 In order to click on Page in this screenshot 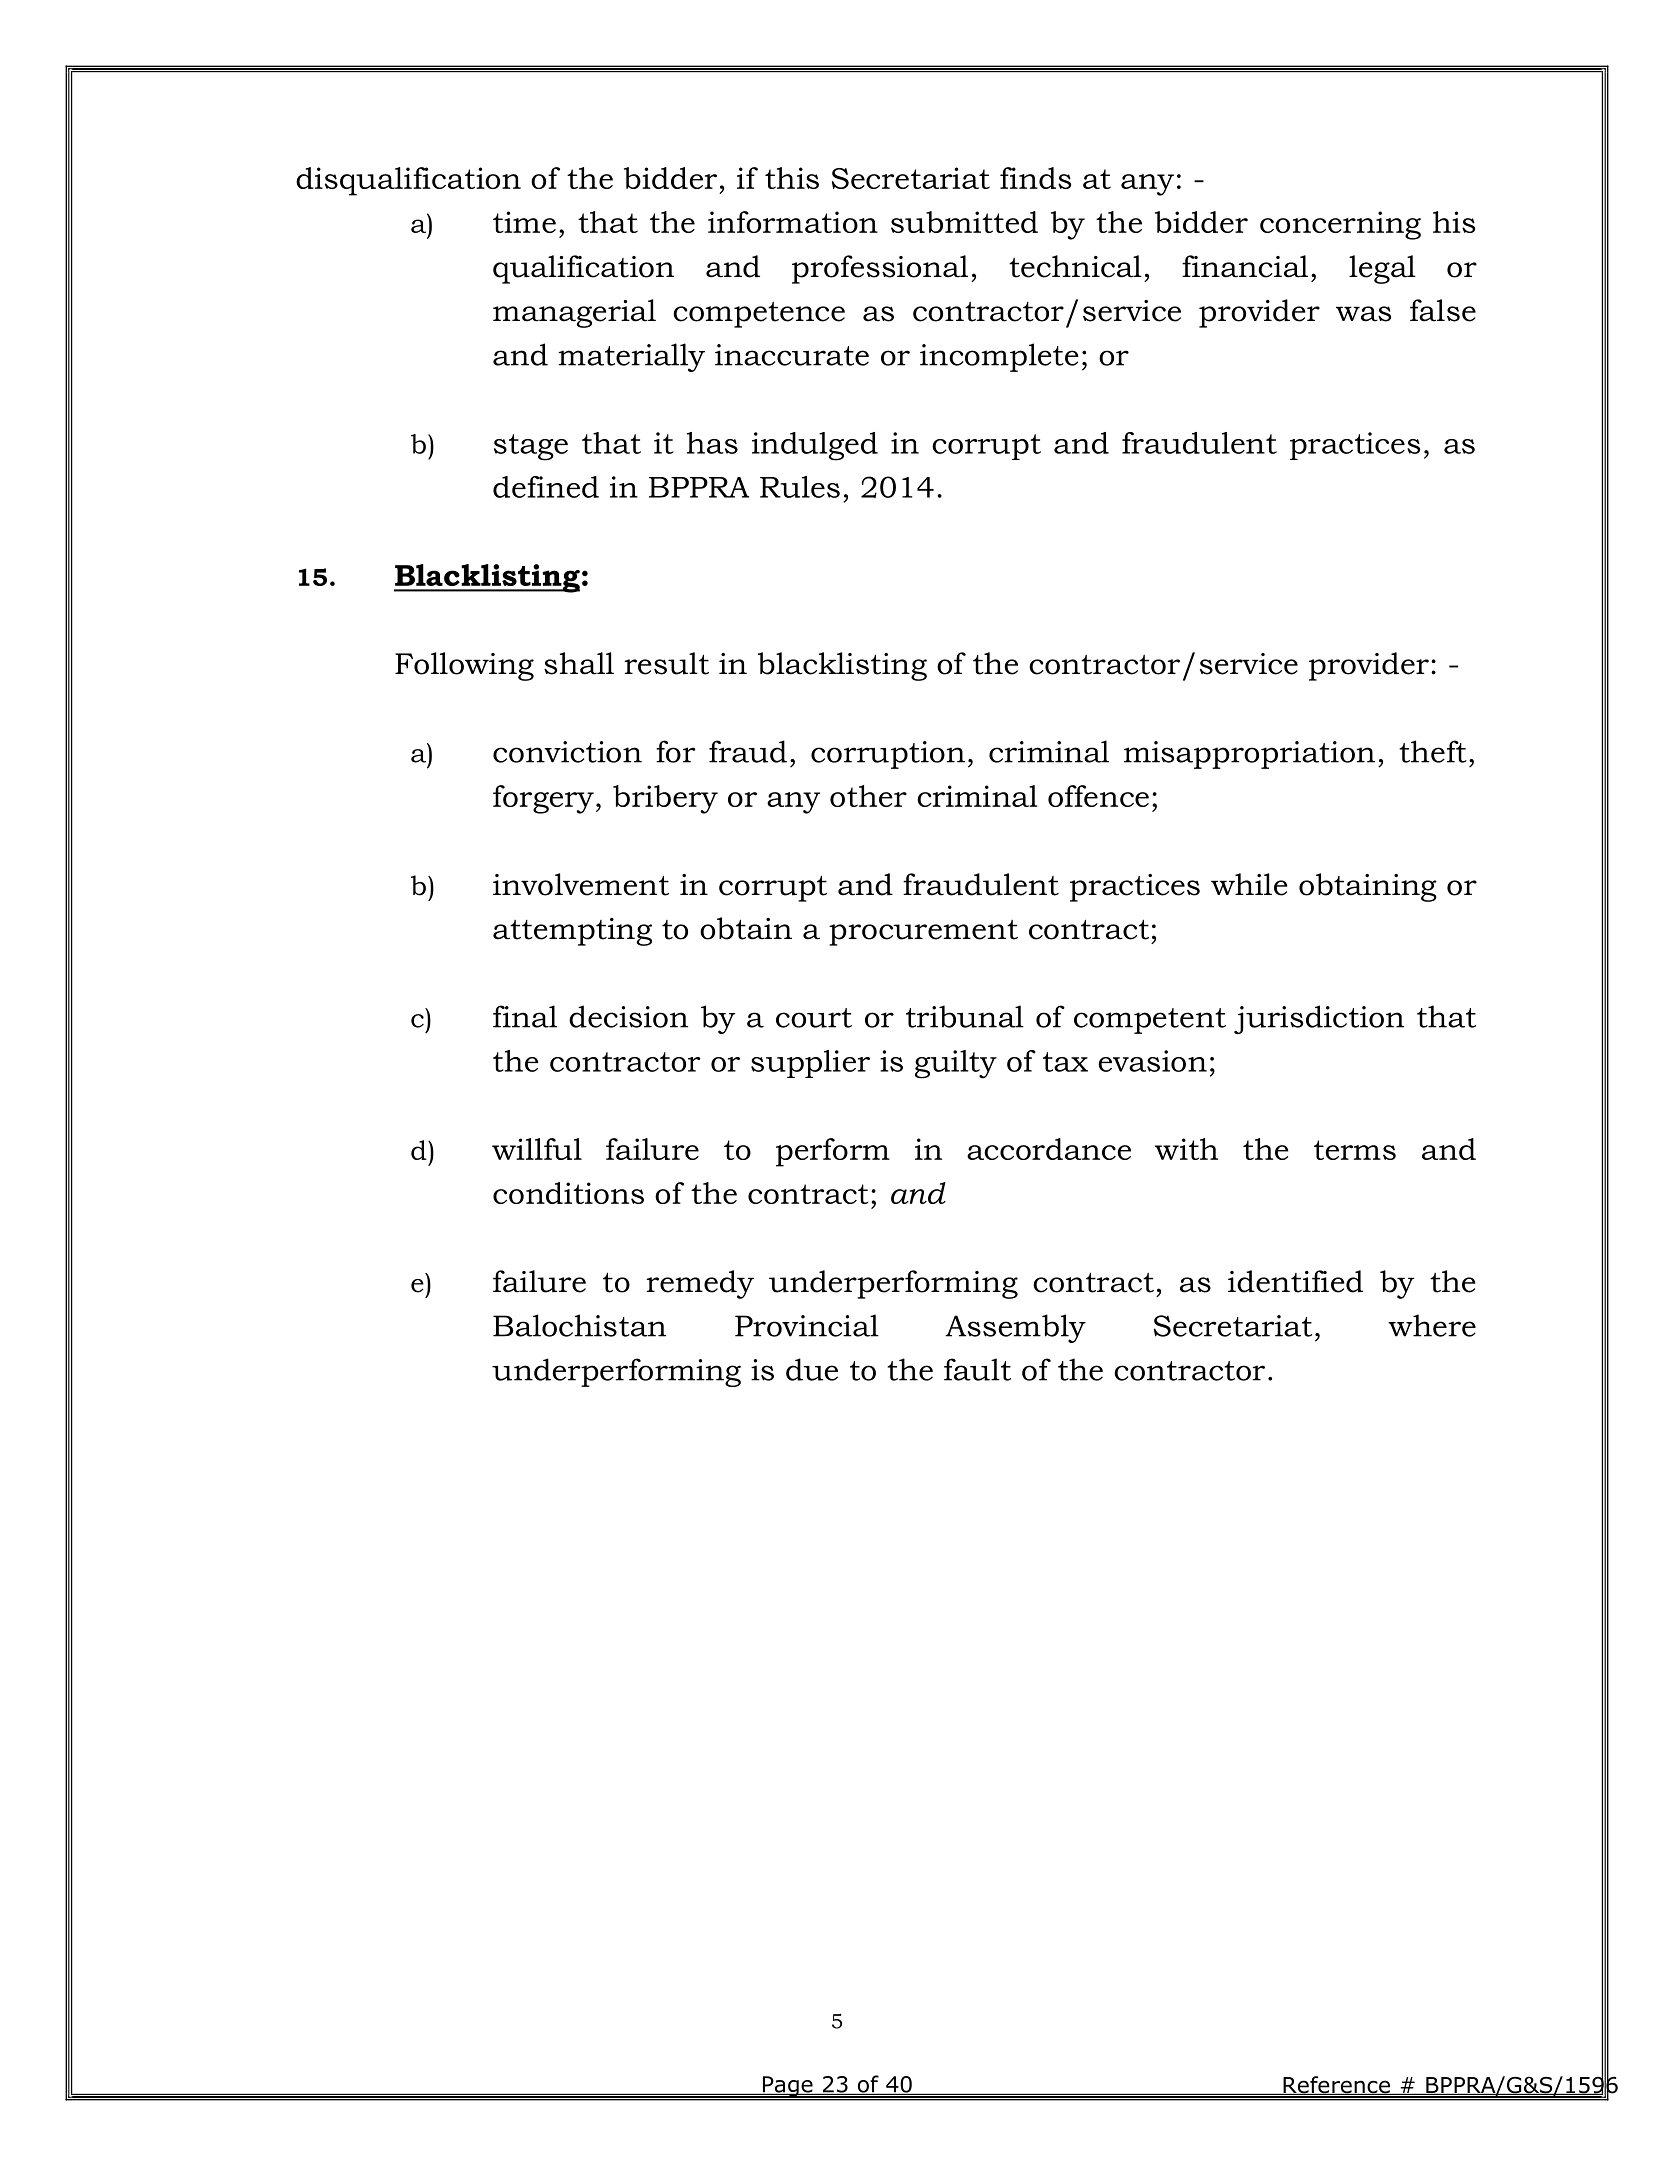, I will do `click(787, 2087)`.
